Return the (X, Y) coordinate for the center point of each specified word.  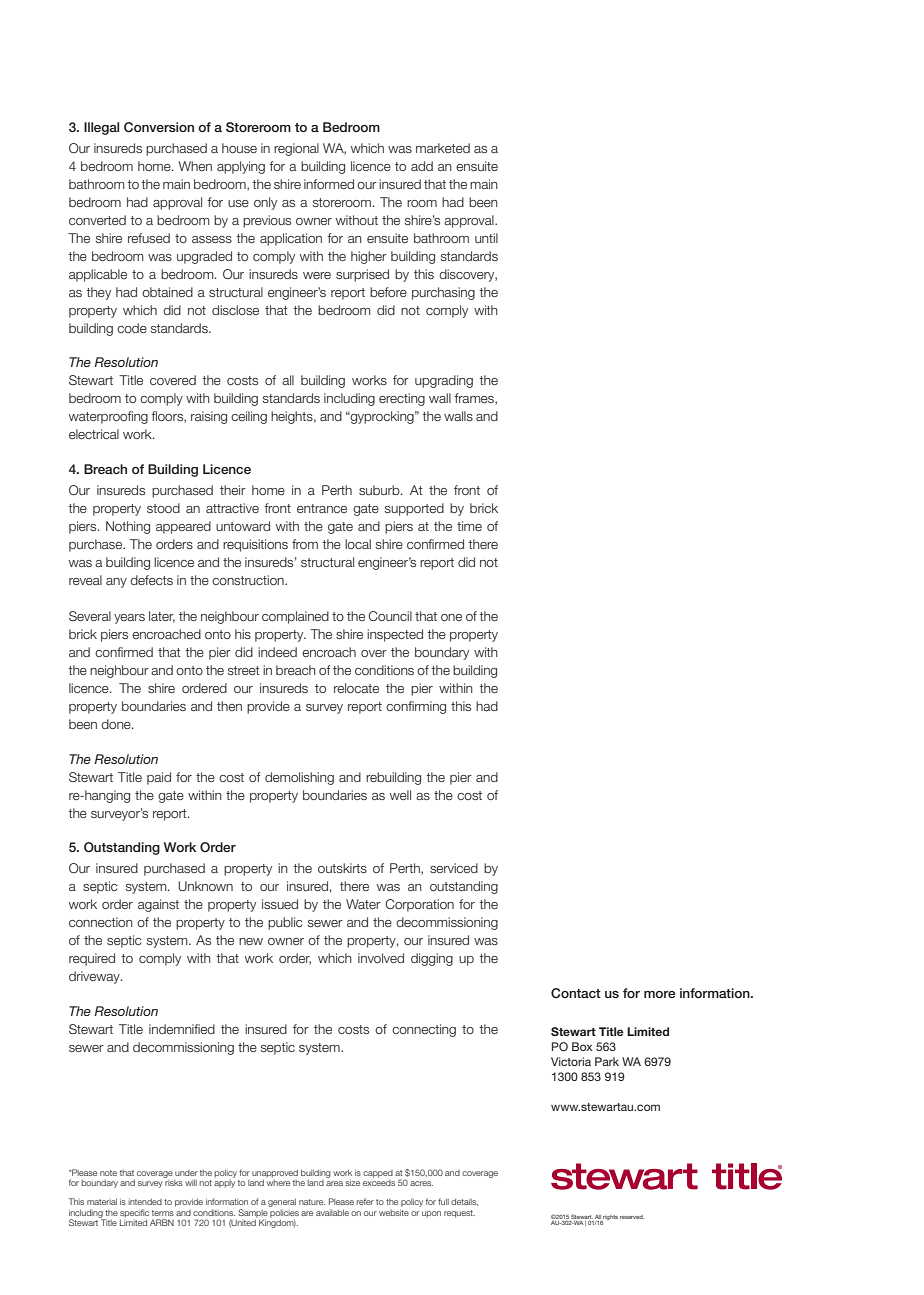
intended (145, 1201)
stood (163, 508)
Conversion (159, 127)
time (469, 526)
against (158, 905)
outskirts (342, 868)
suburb (380, 490)
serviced (454, 868)
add (422, 166)
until (486, 238)
